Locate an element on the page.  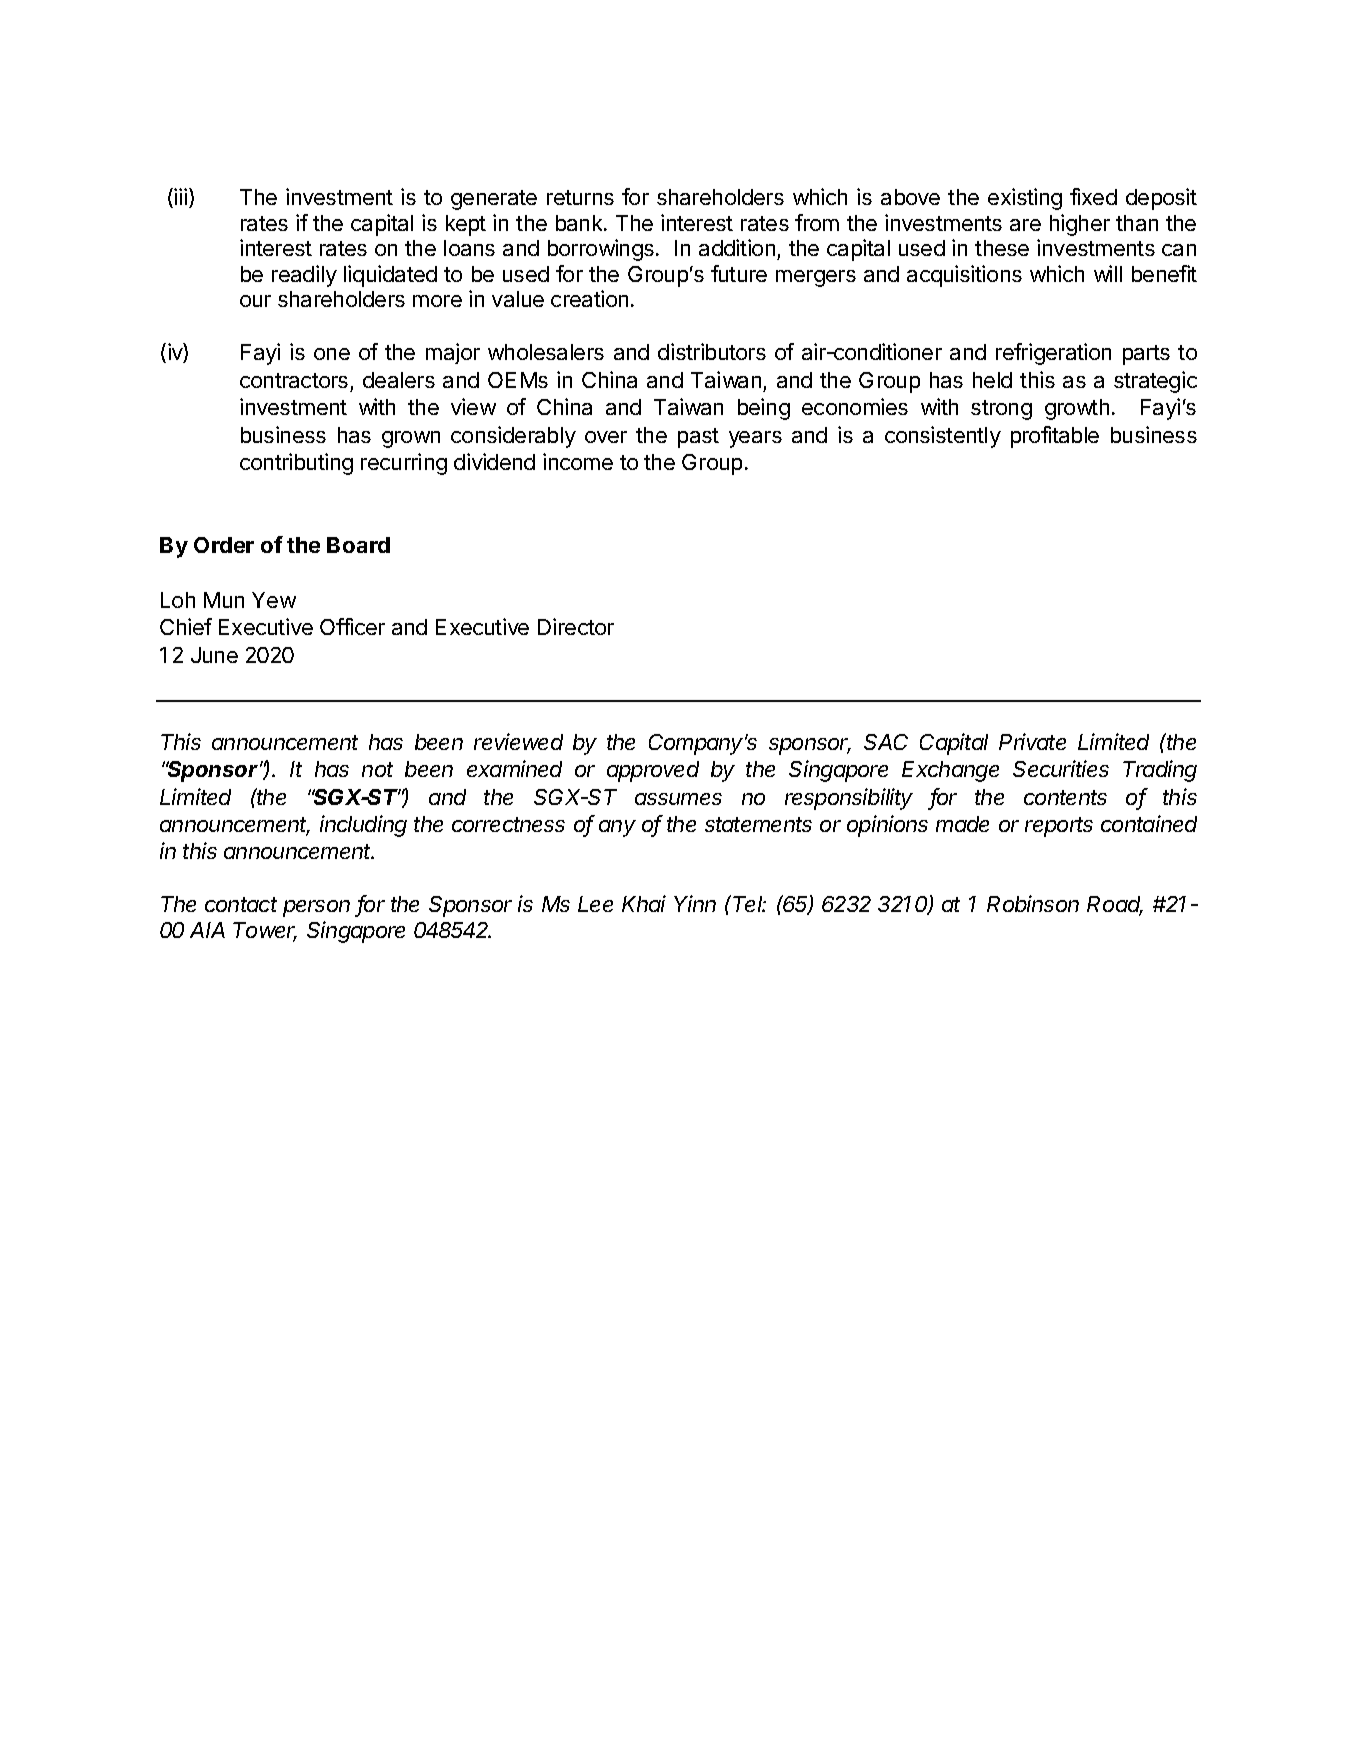
higher is located at coordinates (1080, 225).
